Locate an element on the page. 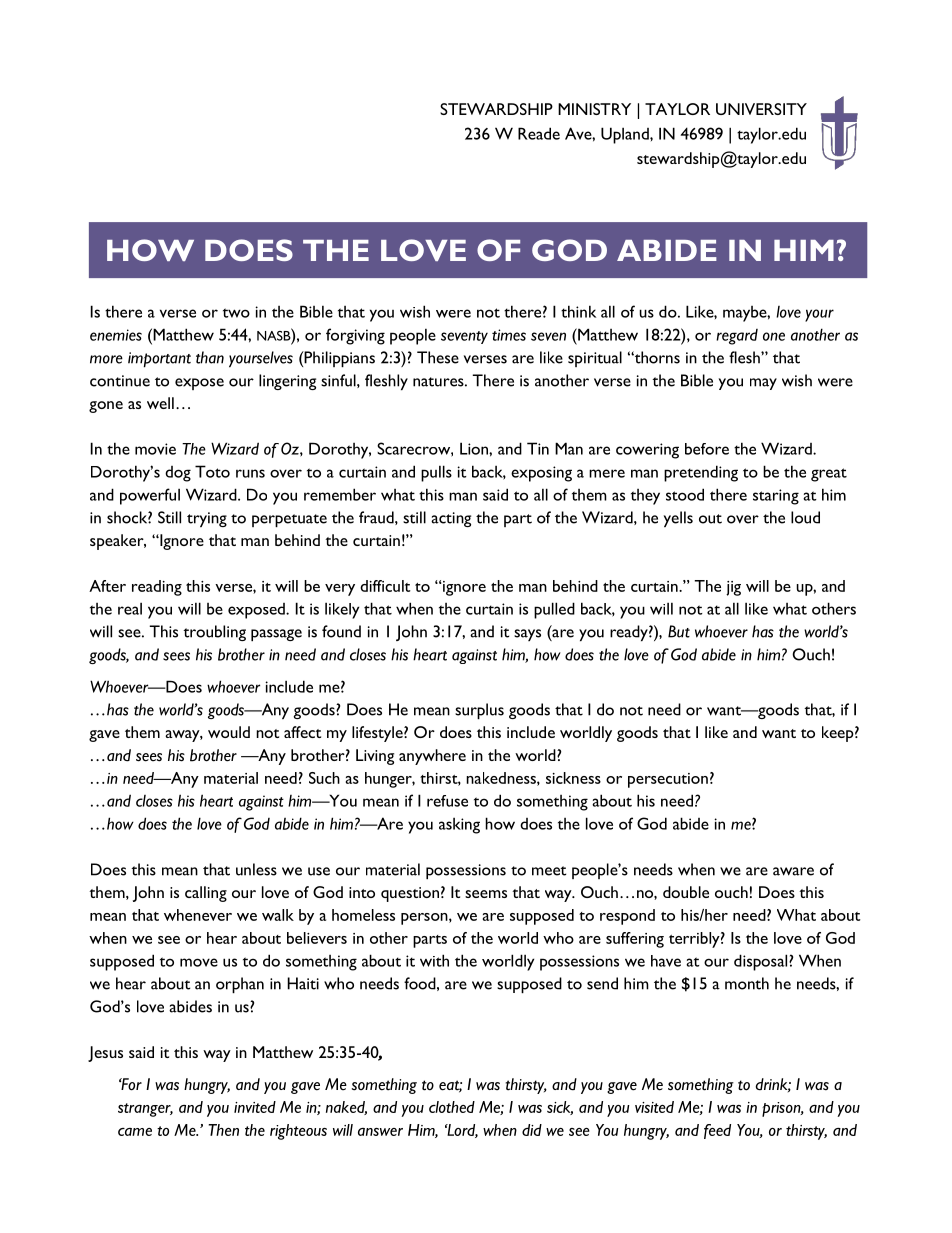 This page has height=1233, width=952. Reade is located at coordinates (539, 133).
